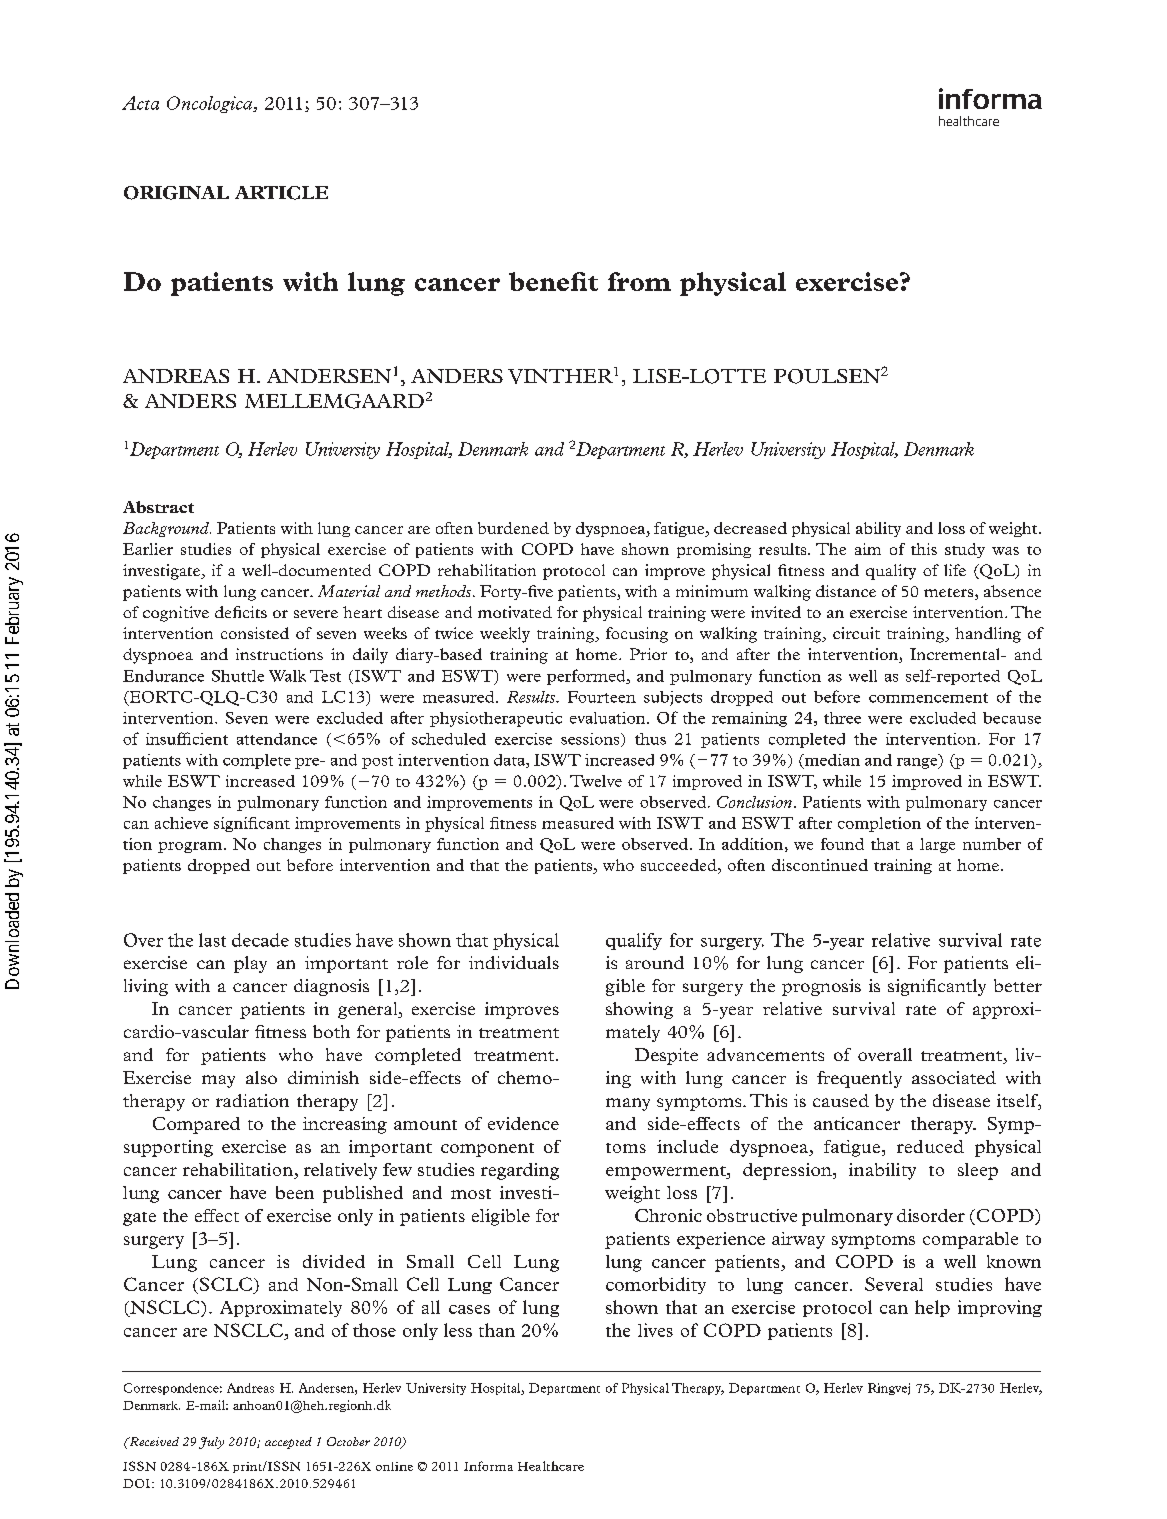 The image size is (1167, 1519). What do you see at coordinates (513, 528) in the image?
I see `burdened` at bounding box center [513, 528].
